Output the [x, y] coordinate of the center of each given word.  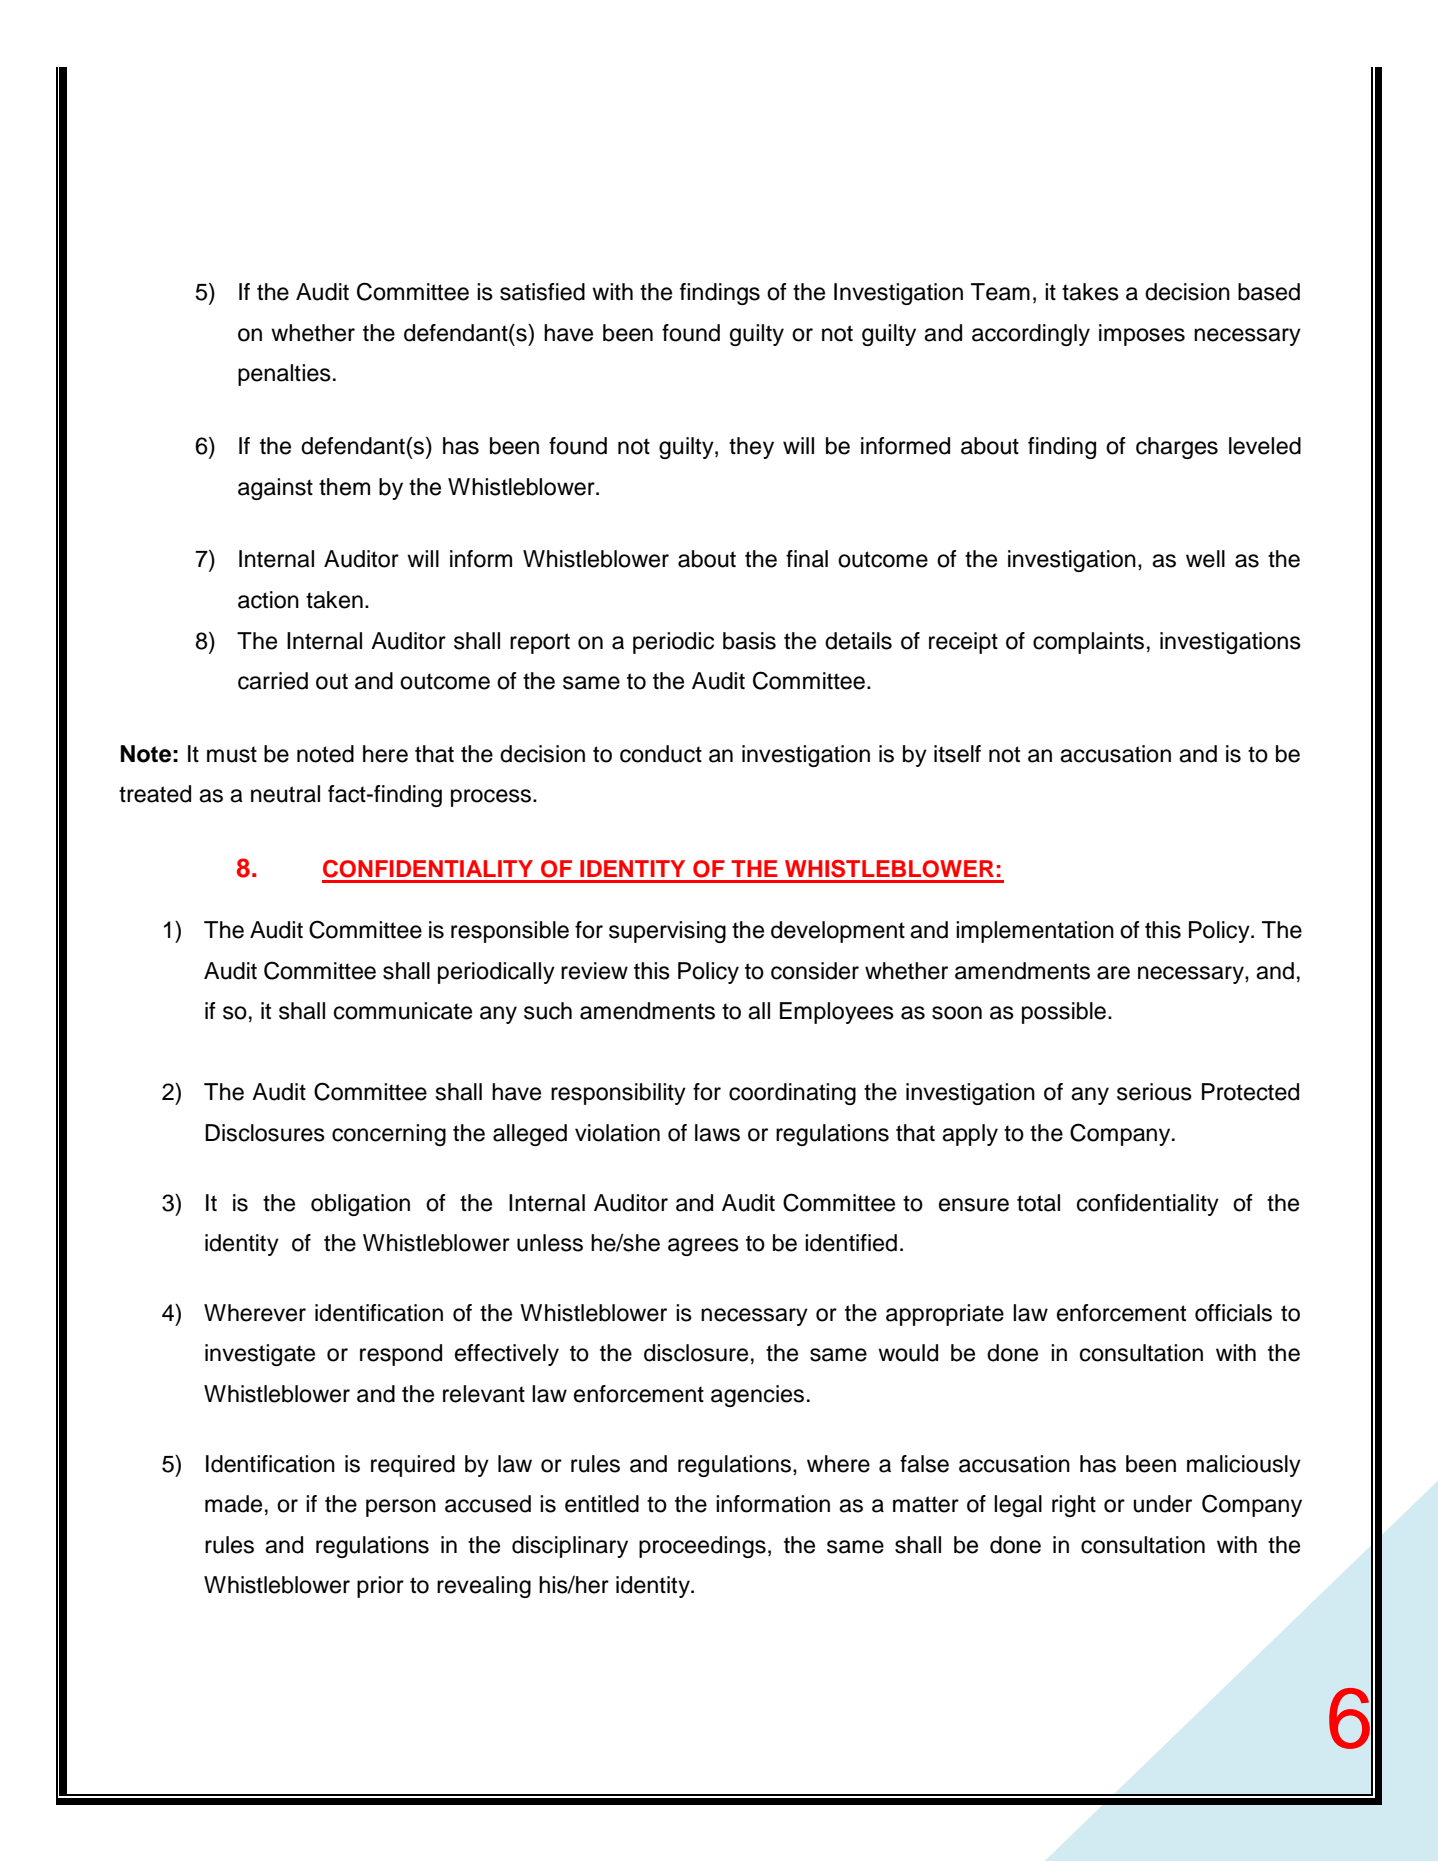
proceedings [702, 1547]
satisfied [542, 292]
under [1162, 1504]
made [233, 1504]
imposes [1142, 335]
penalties [284, 375]
